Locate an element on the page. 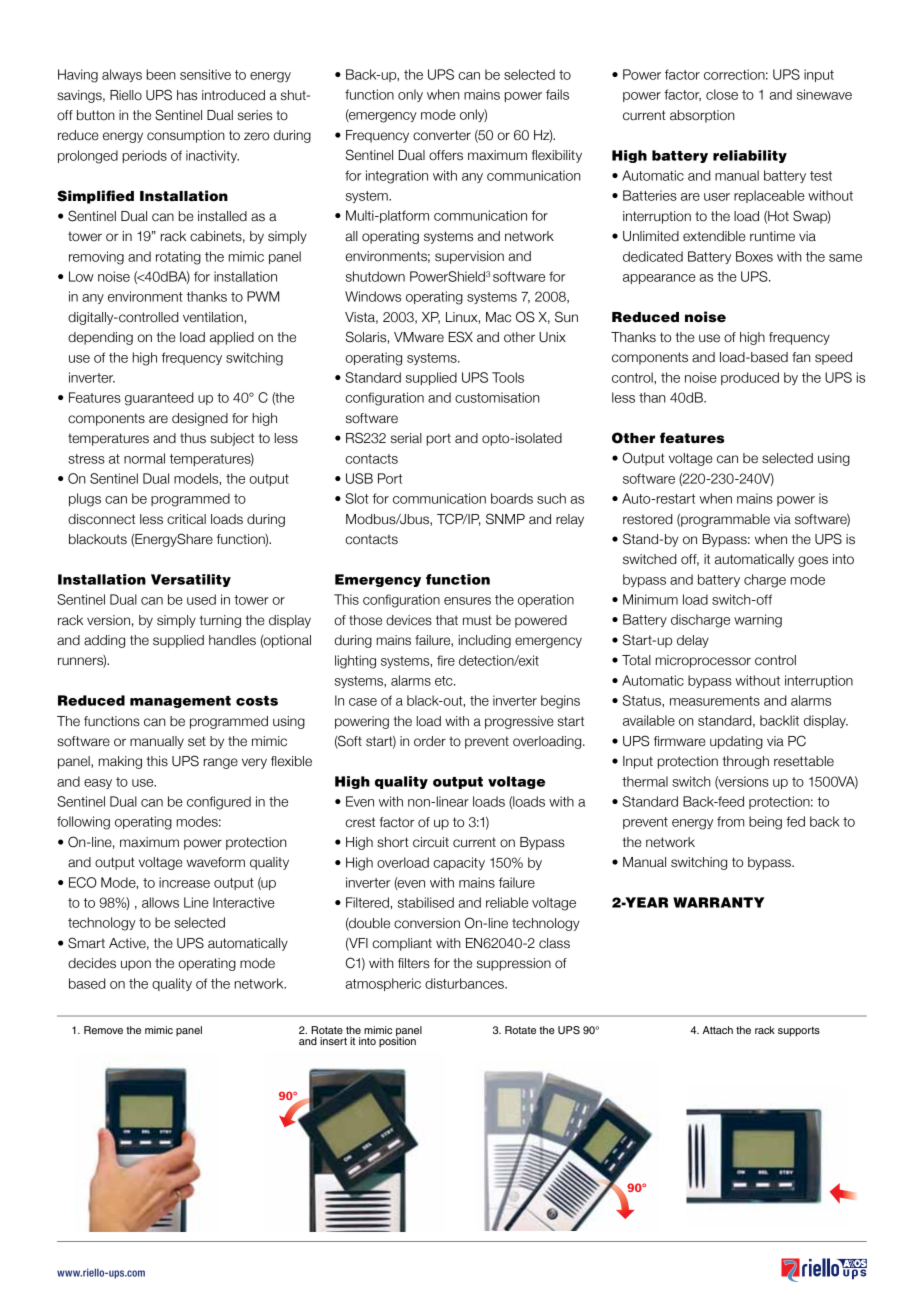 The width and height of the page is (924, 1308). circuit is located at coordinates (431, 842).
